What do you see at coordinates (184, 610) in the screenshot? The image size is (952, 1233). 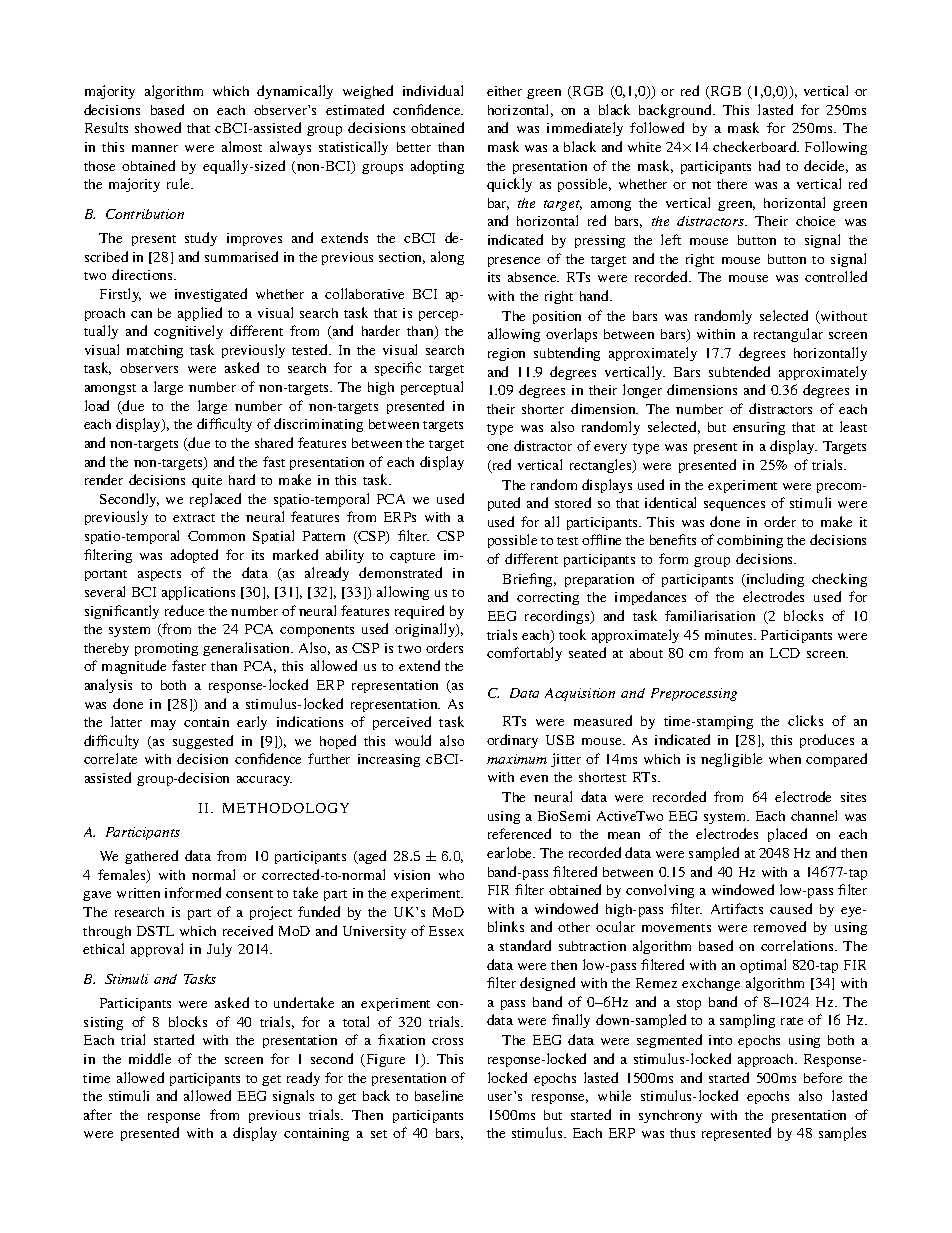 I see `reduce` at bounding box center [184, 610].
